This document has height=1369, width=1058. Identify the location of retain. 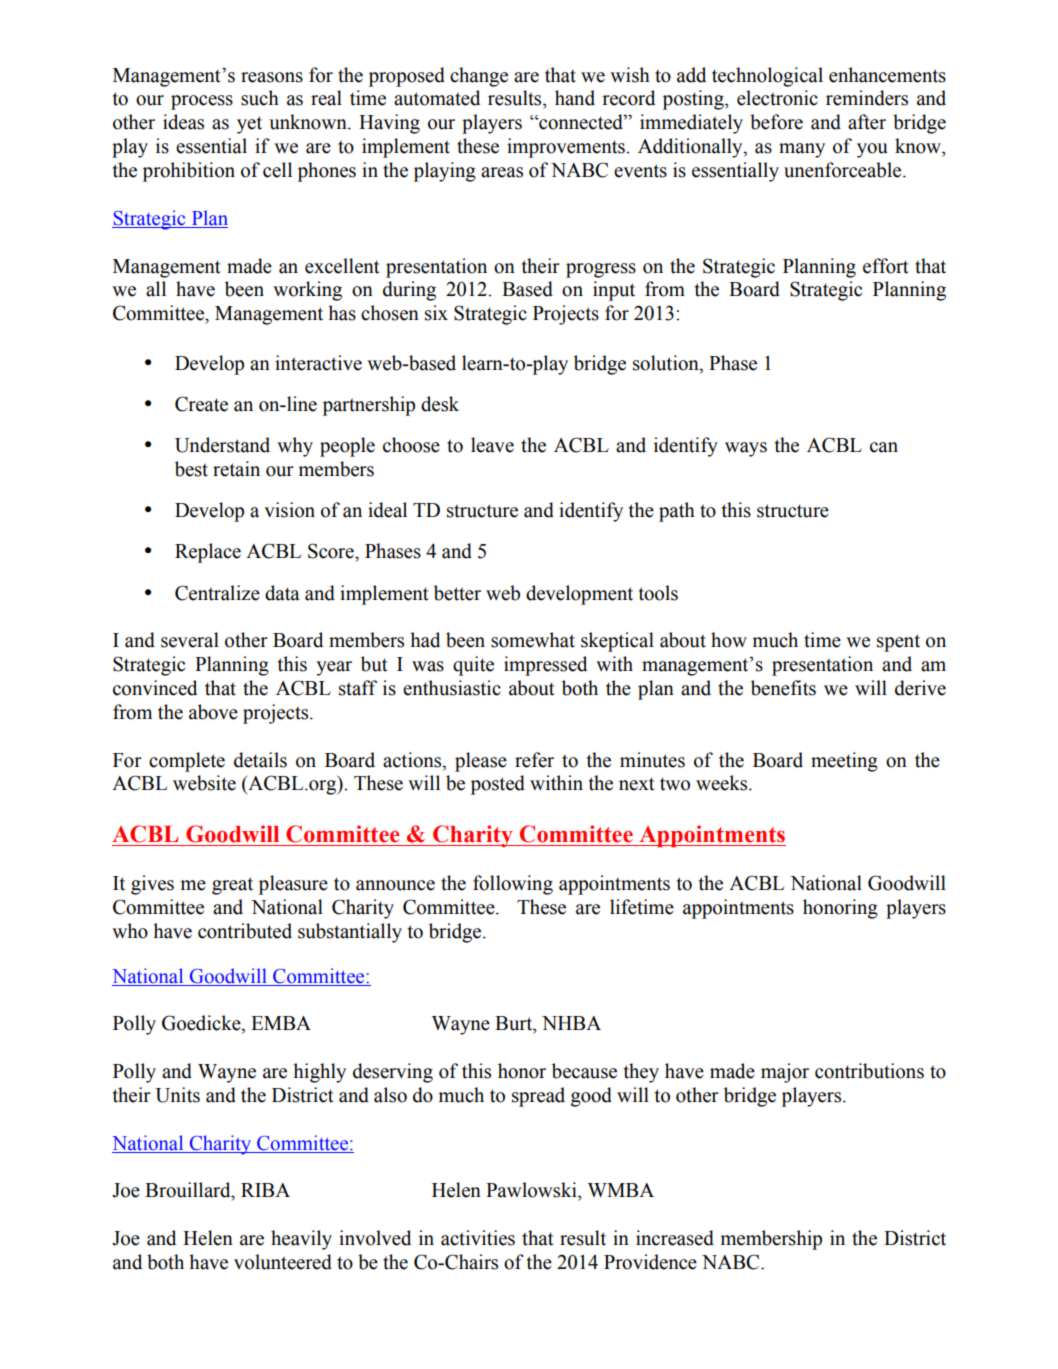
(236, 469).
